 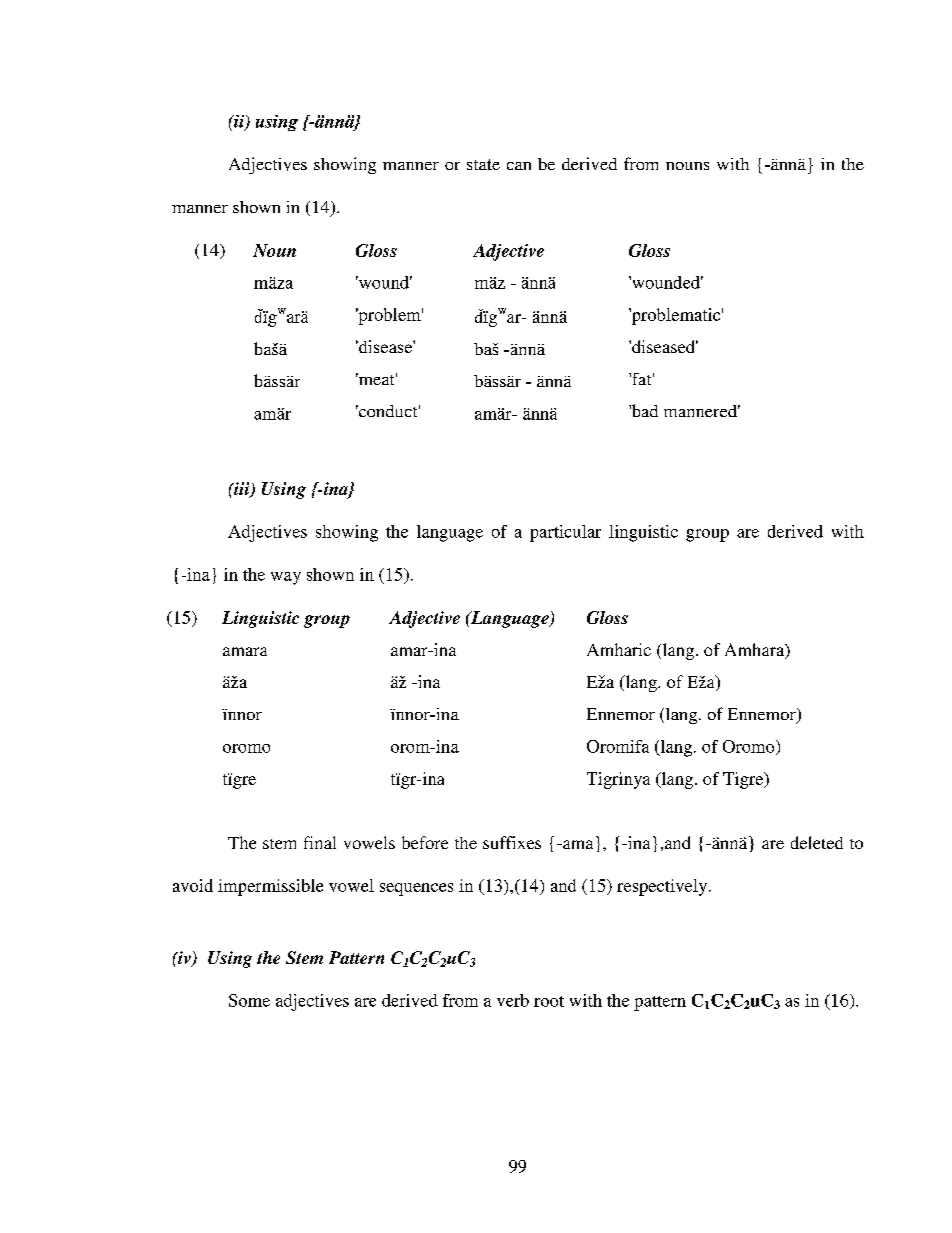 I want to click on Some, so click(x=249, y=1000).
